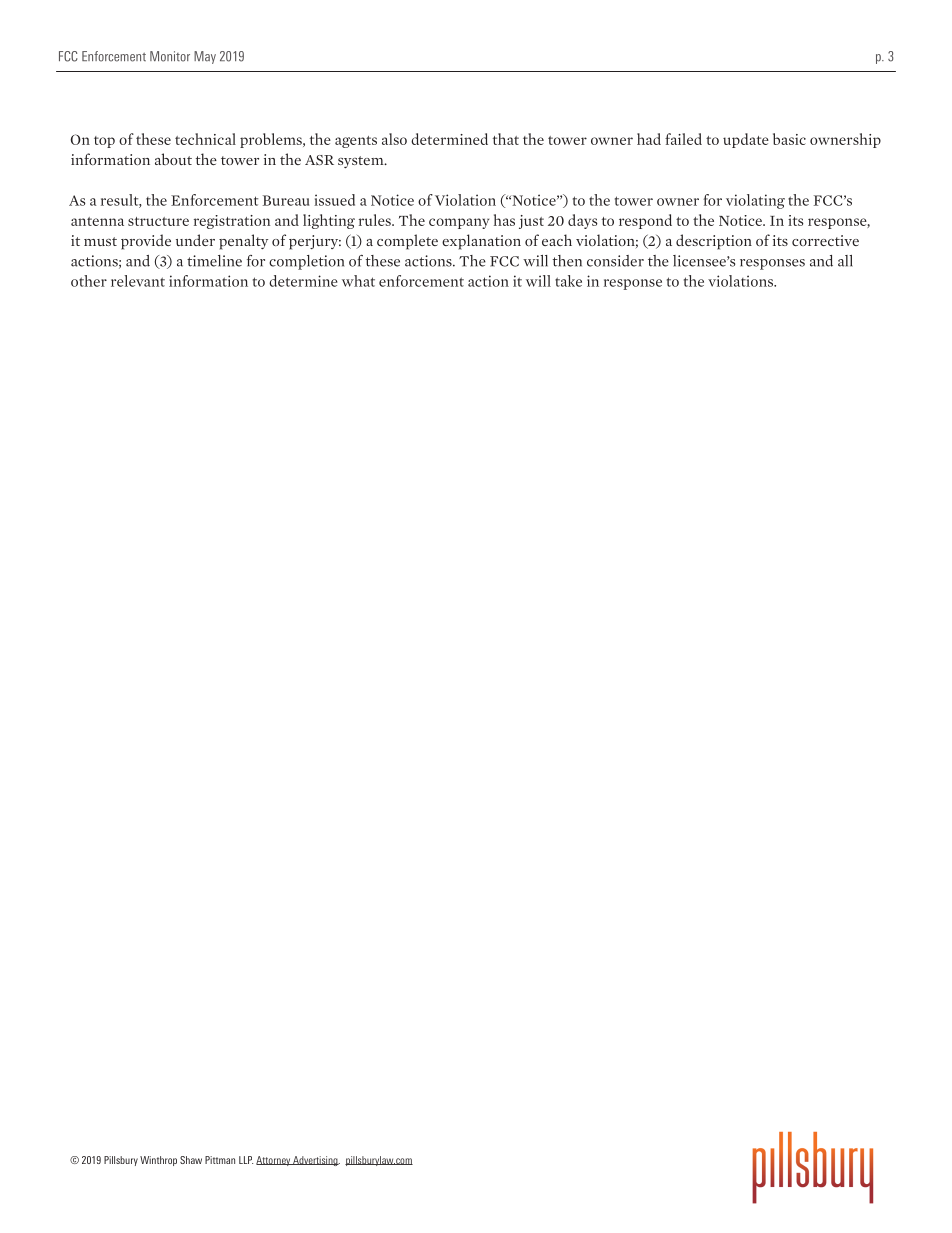 This document has width=952, height=1233. What do you see at coordinates (358, 281) in the document?
I see `what` at bounding box center [358, 281].
